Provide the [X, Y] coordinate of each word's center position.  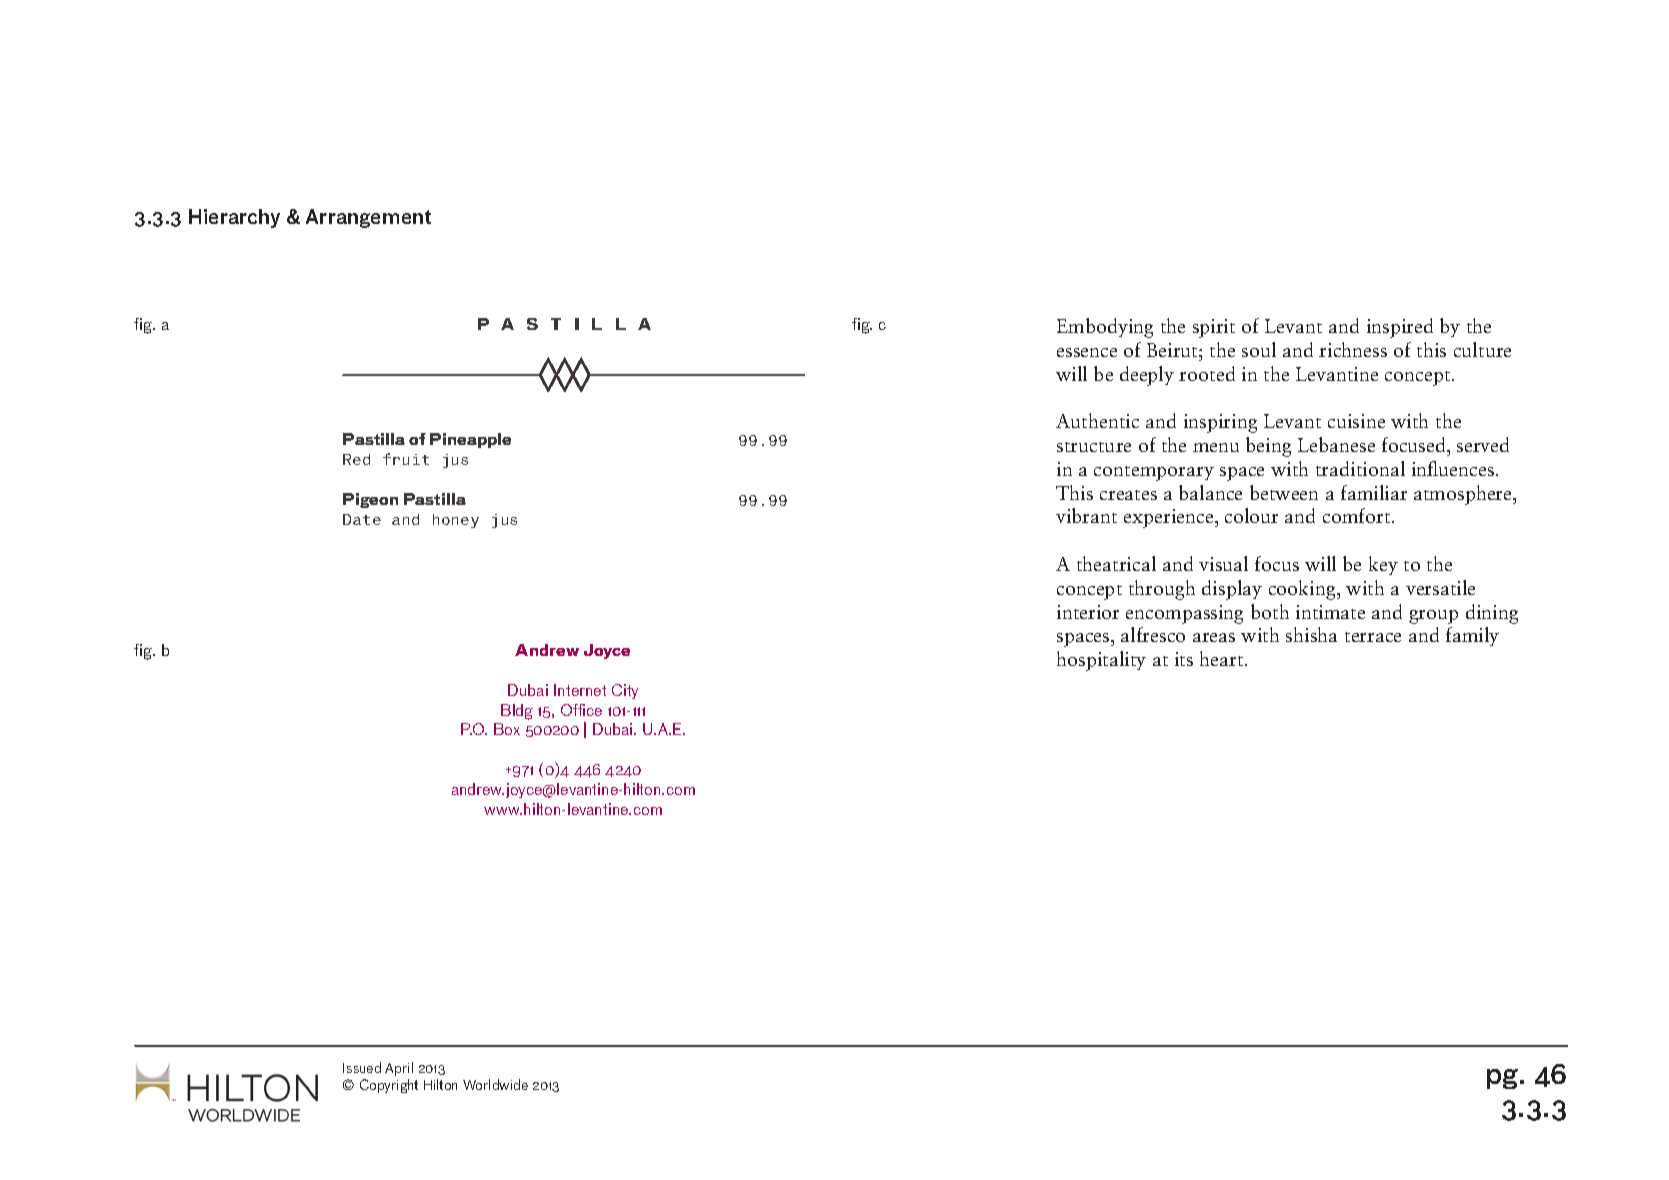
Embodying [1105, 328]
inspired [1400, 328]
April [399, 1069]
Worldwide [495, 1084]
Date [362, 519]
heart [1223, 658]
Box [507, 729]
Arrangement [368, 218]
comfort [1358, 515]
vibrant [1086, 515]
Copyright [389, 1086]
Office [581, 710]
